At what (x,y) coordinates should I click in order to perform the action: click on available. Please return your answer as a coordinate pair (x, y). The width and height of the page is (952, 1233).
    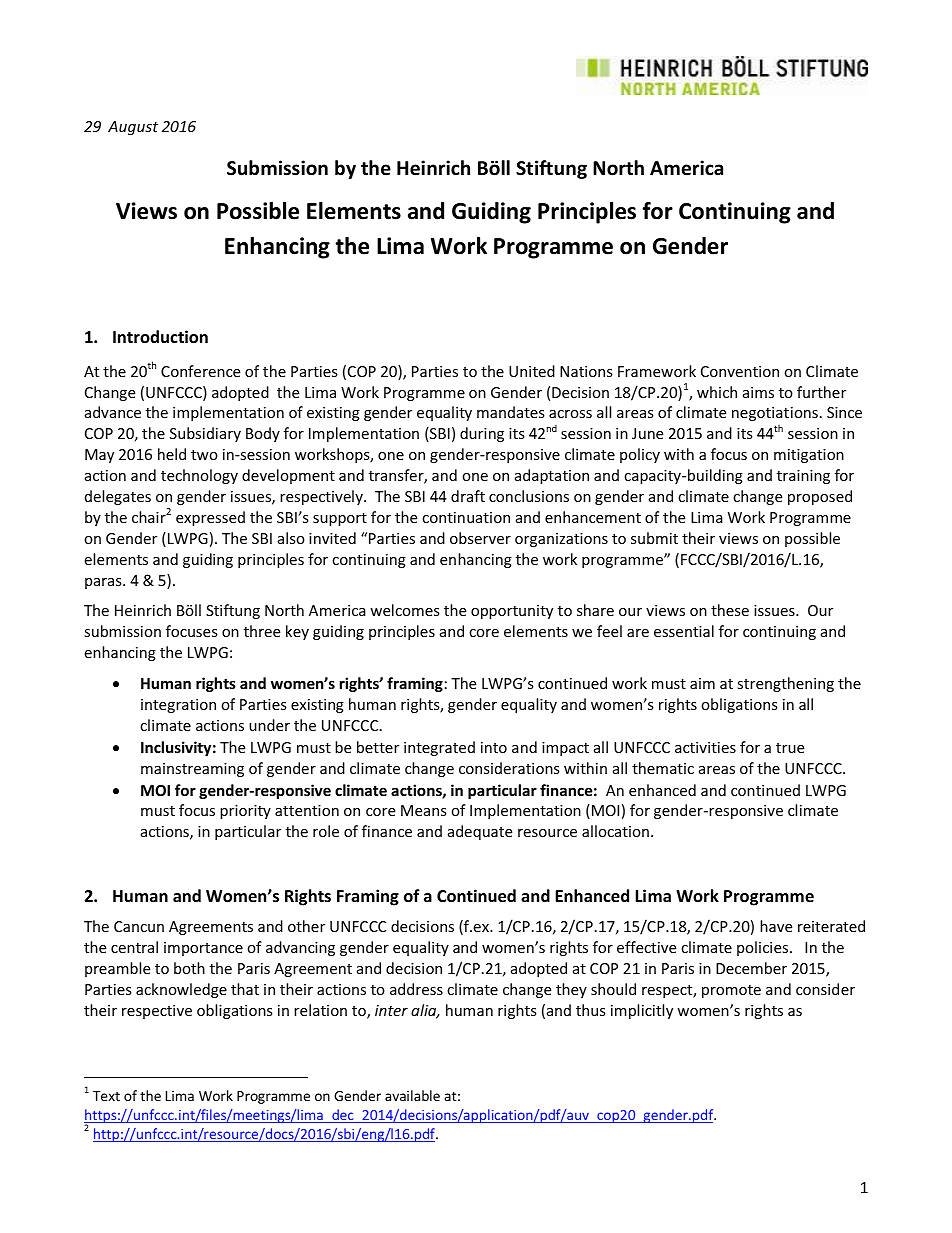
    Looking at the image, I should click on (412, 1095).
